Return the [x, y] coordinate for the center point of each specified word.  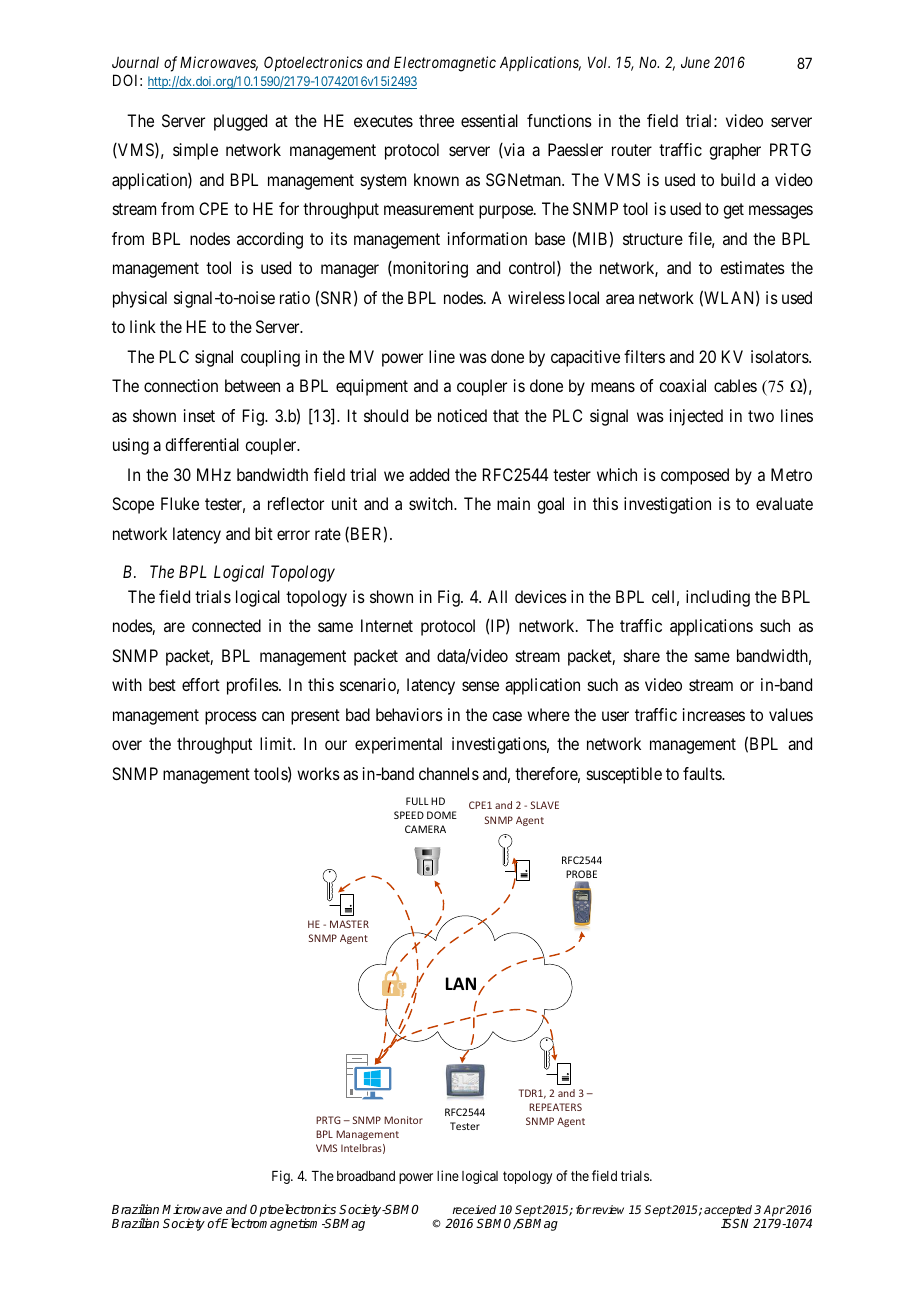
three [436, 120]
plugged [240, 122]
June [695, 62]
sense [480, 686]
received [474, 1209]
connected [226, 625]
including [718, 598]
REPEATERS [555, 1107]
